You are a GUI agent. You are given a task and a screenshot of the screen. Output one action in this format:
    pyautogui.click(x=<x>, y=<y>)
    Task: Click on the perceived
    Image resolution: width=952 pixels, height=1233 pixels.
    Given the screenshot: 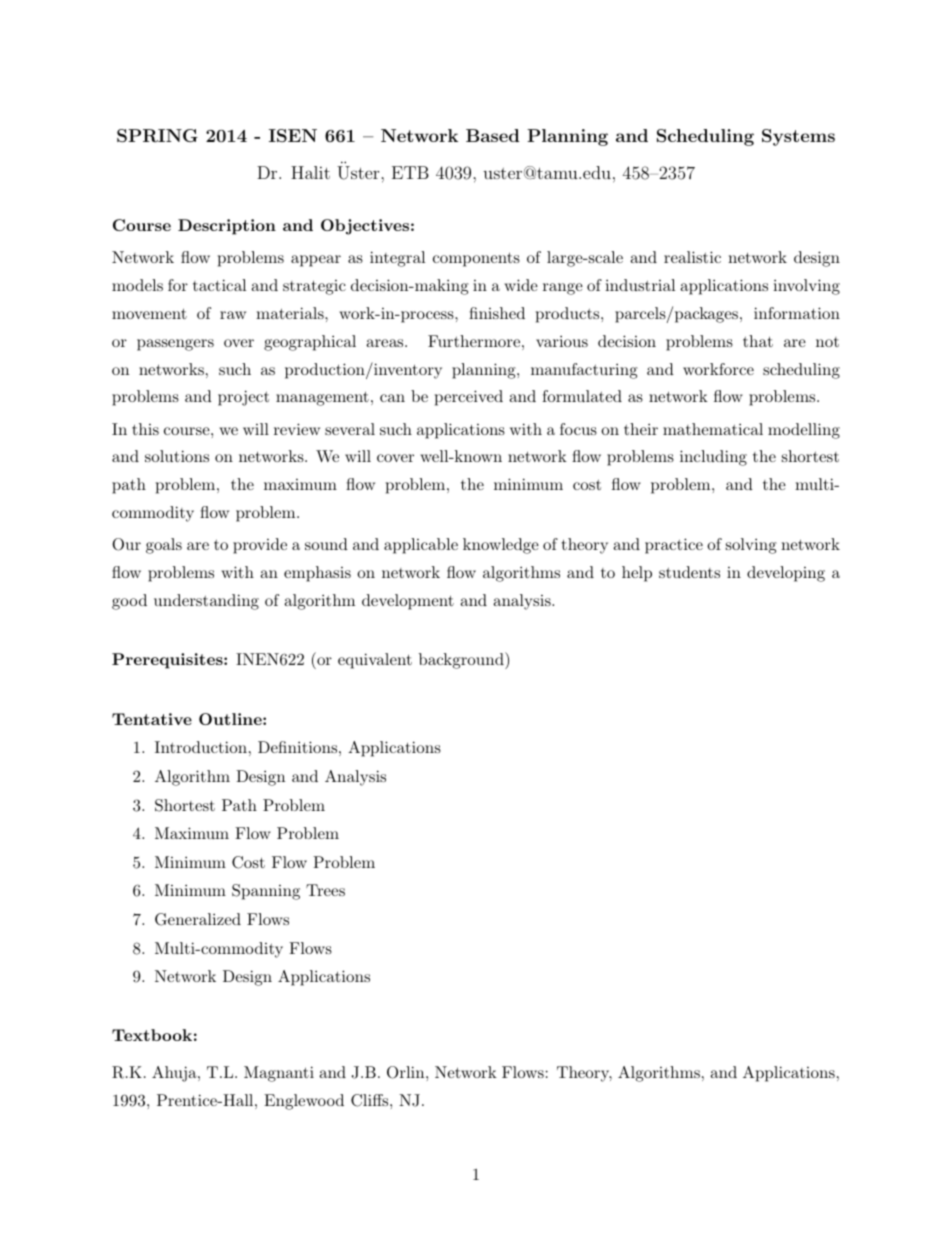 What is the action you would take?
    pyautogui.click(x=469, y=398)
